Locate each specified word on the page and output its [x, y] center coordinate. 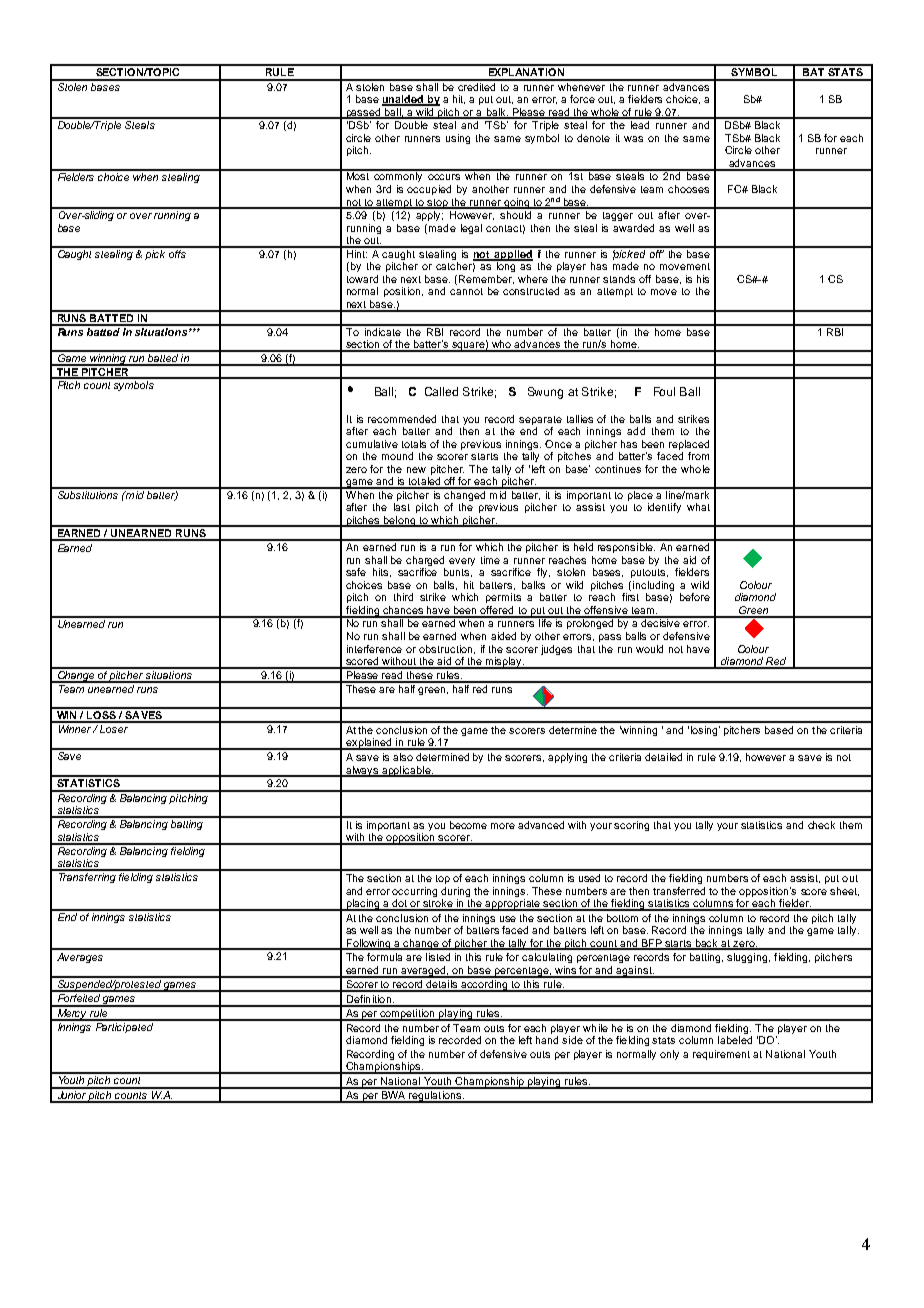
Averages [80, 958]
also [403, 757]
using [458, 139]
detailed [663, 757]
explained [369, 744]
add [636, 431]
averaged [424, 972]
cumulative [372, 444]
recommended [402, 419]
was [633, 139]
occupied [429, 190]
